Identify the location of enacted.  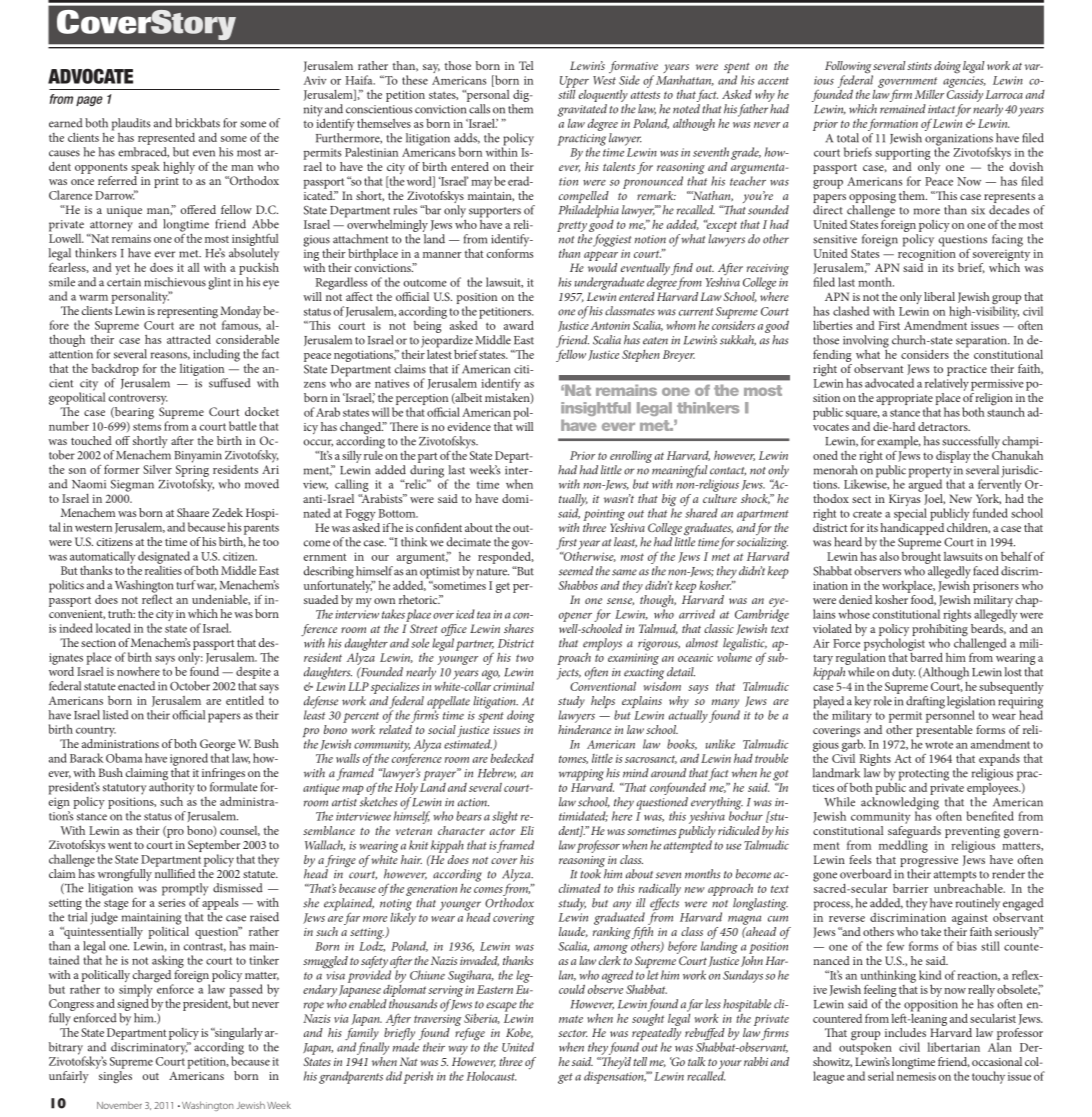
(136, 686).
